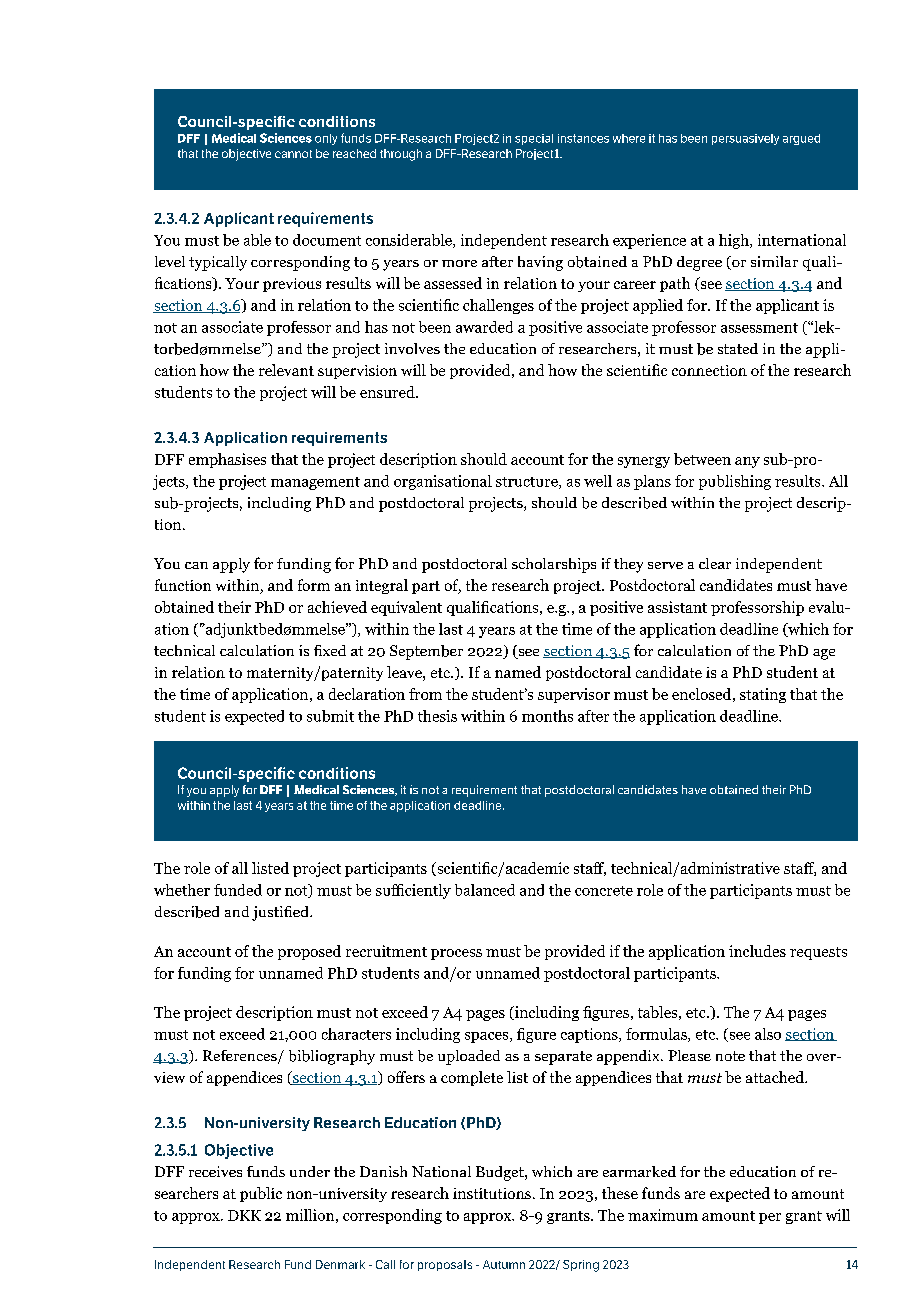 The width and height of the screenshot is (924, 1308). Describe the element at coordinates (504, 1264) in the screenshot. I see `Autumn` at that location.
